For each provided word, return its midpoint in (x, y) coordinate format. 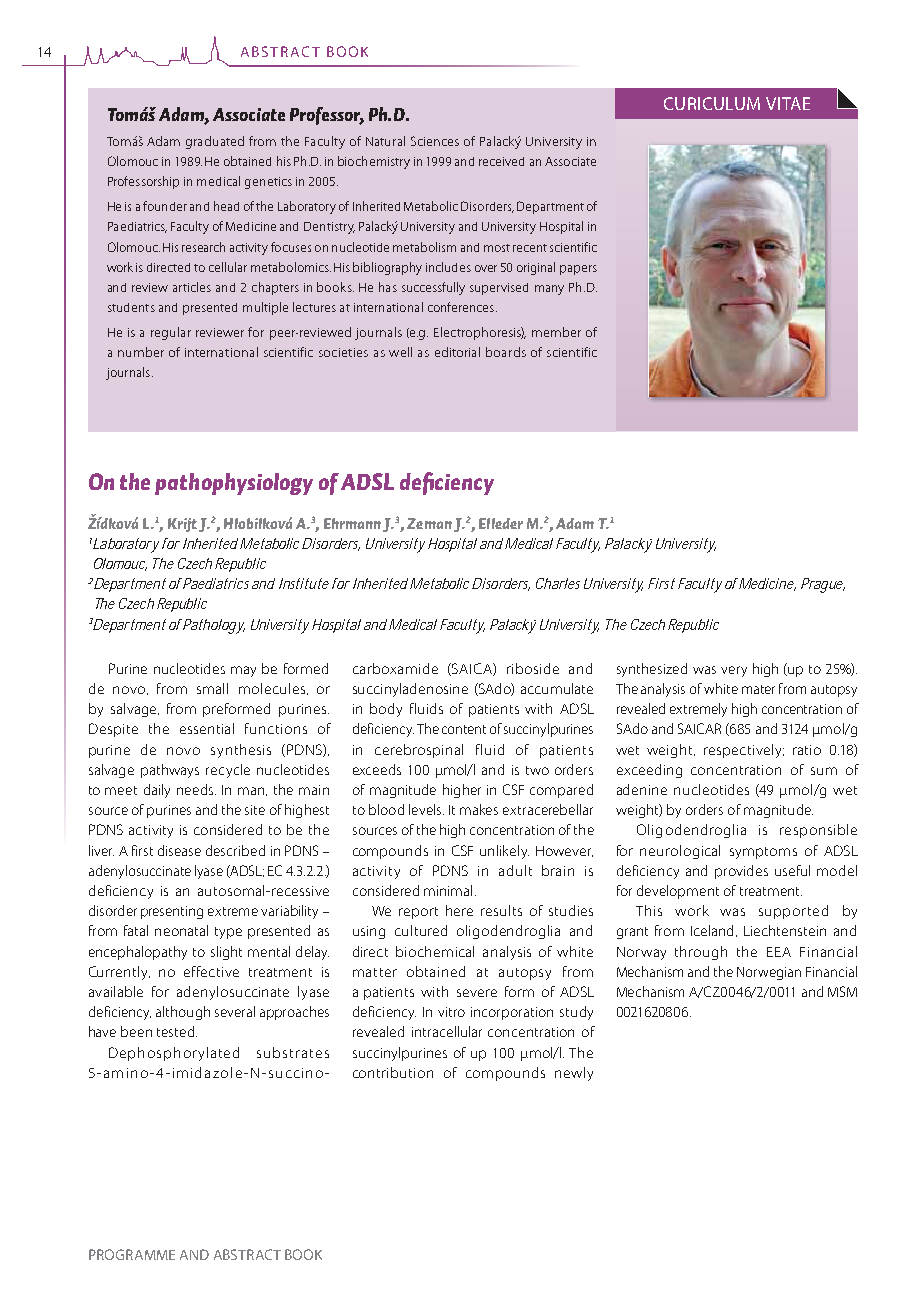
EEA (779, 952)
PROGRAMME (132, 1254)
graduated (215, 142)
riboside (533, 668)
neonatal (181, 930)
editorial (457, 352)
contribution (393, 1072)
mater (758, 689)
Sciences (435, 141)
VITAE (788, 103)
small (212, 688)
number (141, 352)
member (556, 332)
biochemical (435, 951)
